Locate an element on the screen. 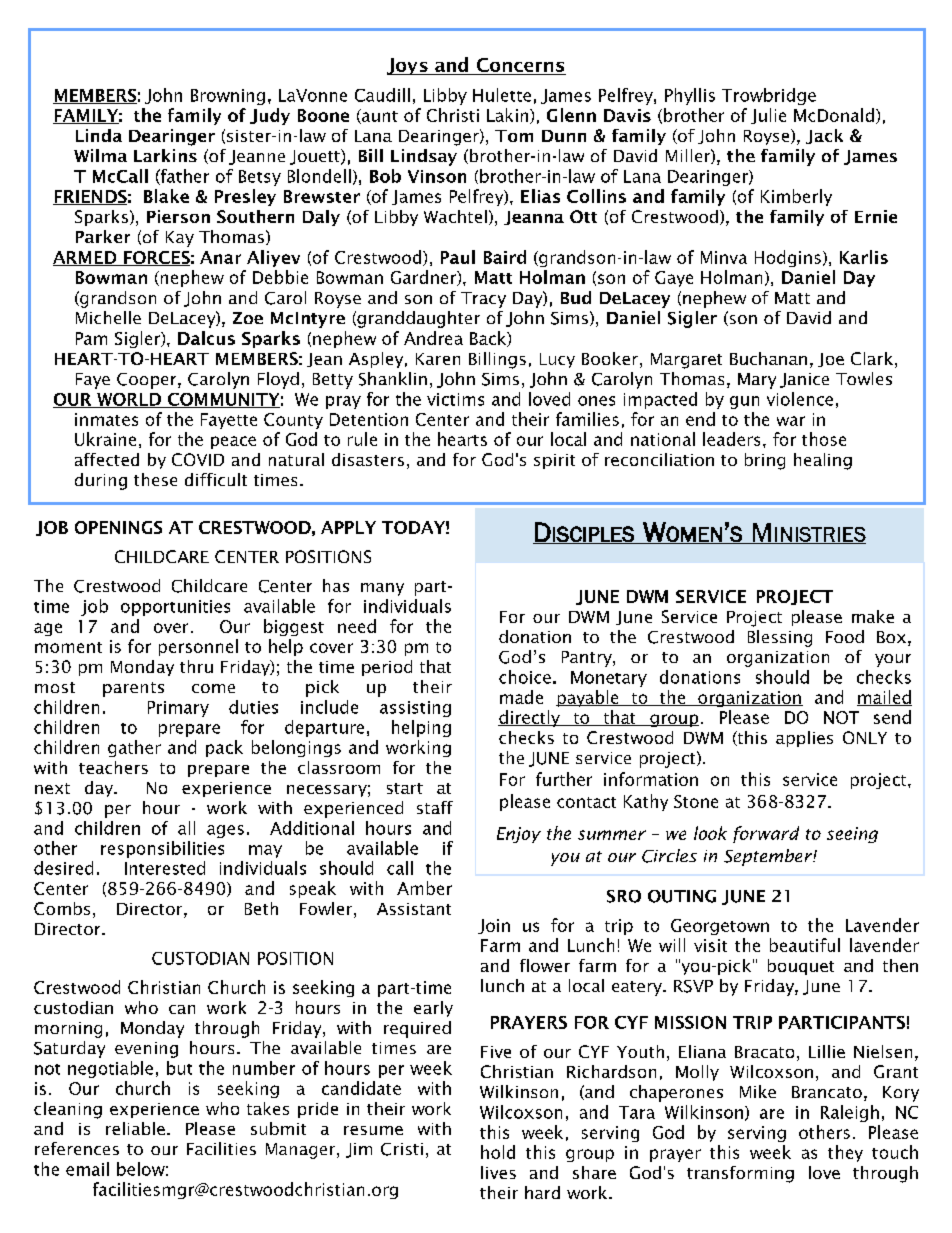 This screenshot has height=1233, width=952. Browning is located at coordinates (228, 97).
